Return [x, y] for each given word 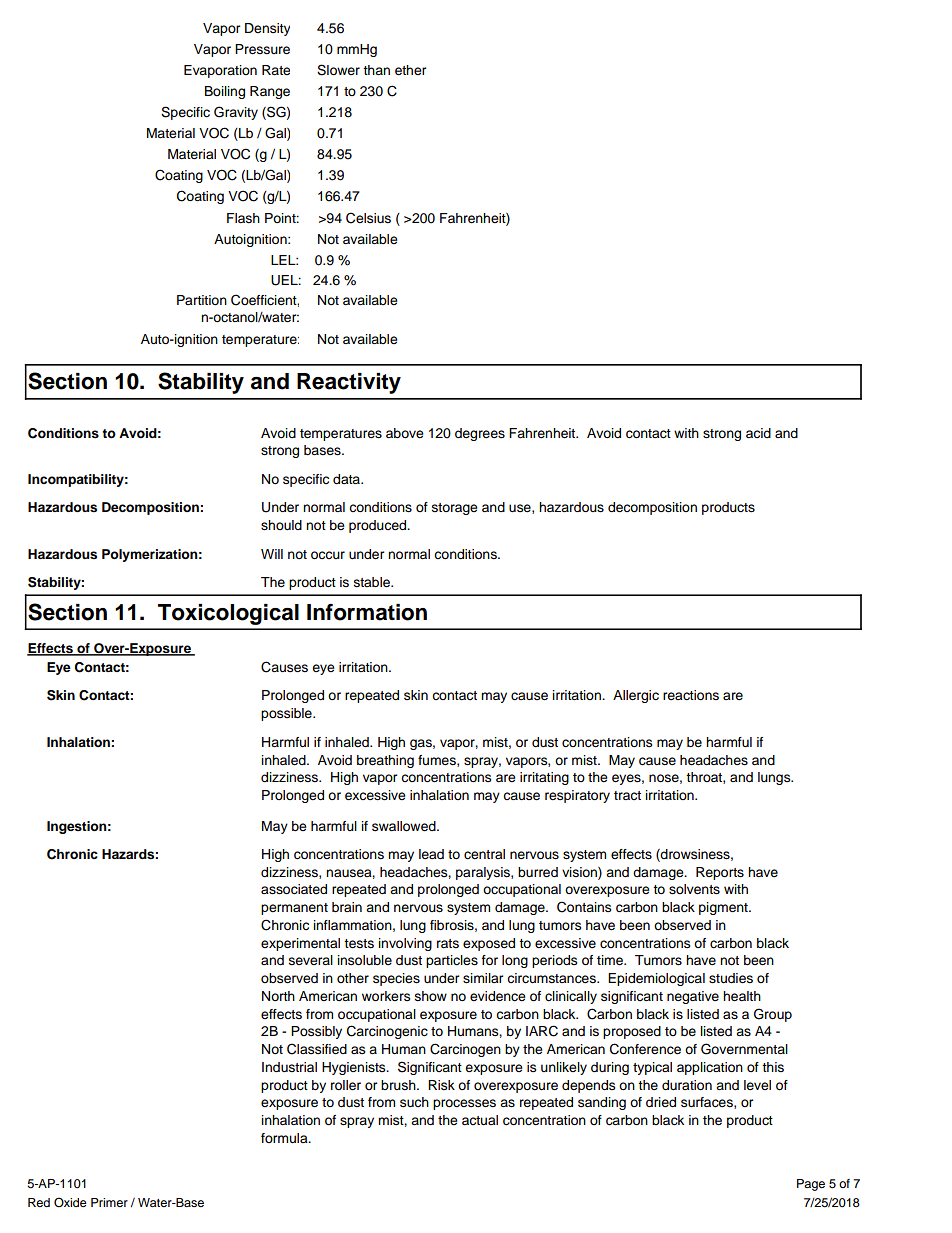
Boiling [225, 92]
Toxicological [228, 614]
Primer [109, 1202]
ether [410, 70]
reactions [691, 695]
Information [367, 612]
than [376, 70]
